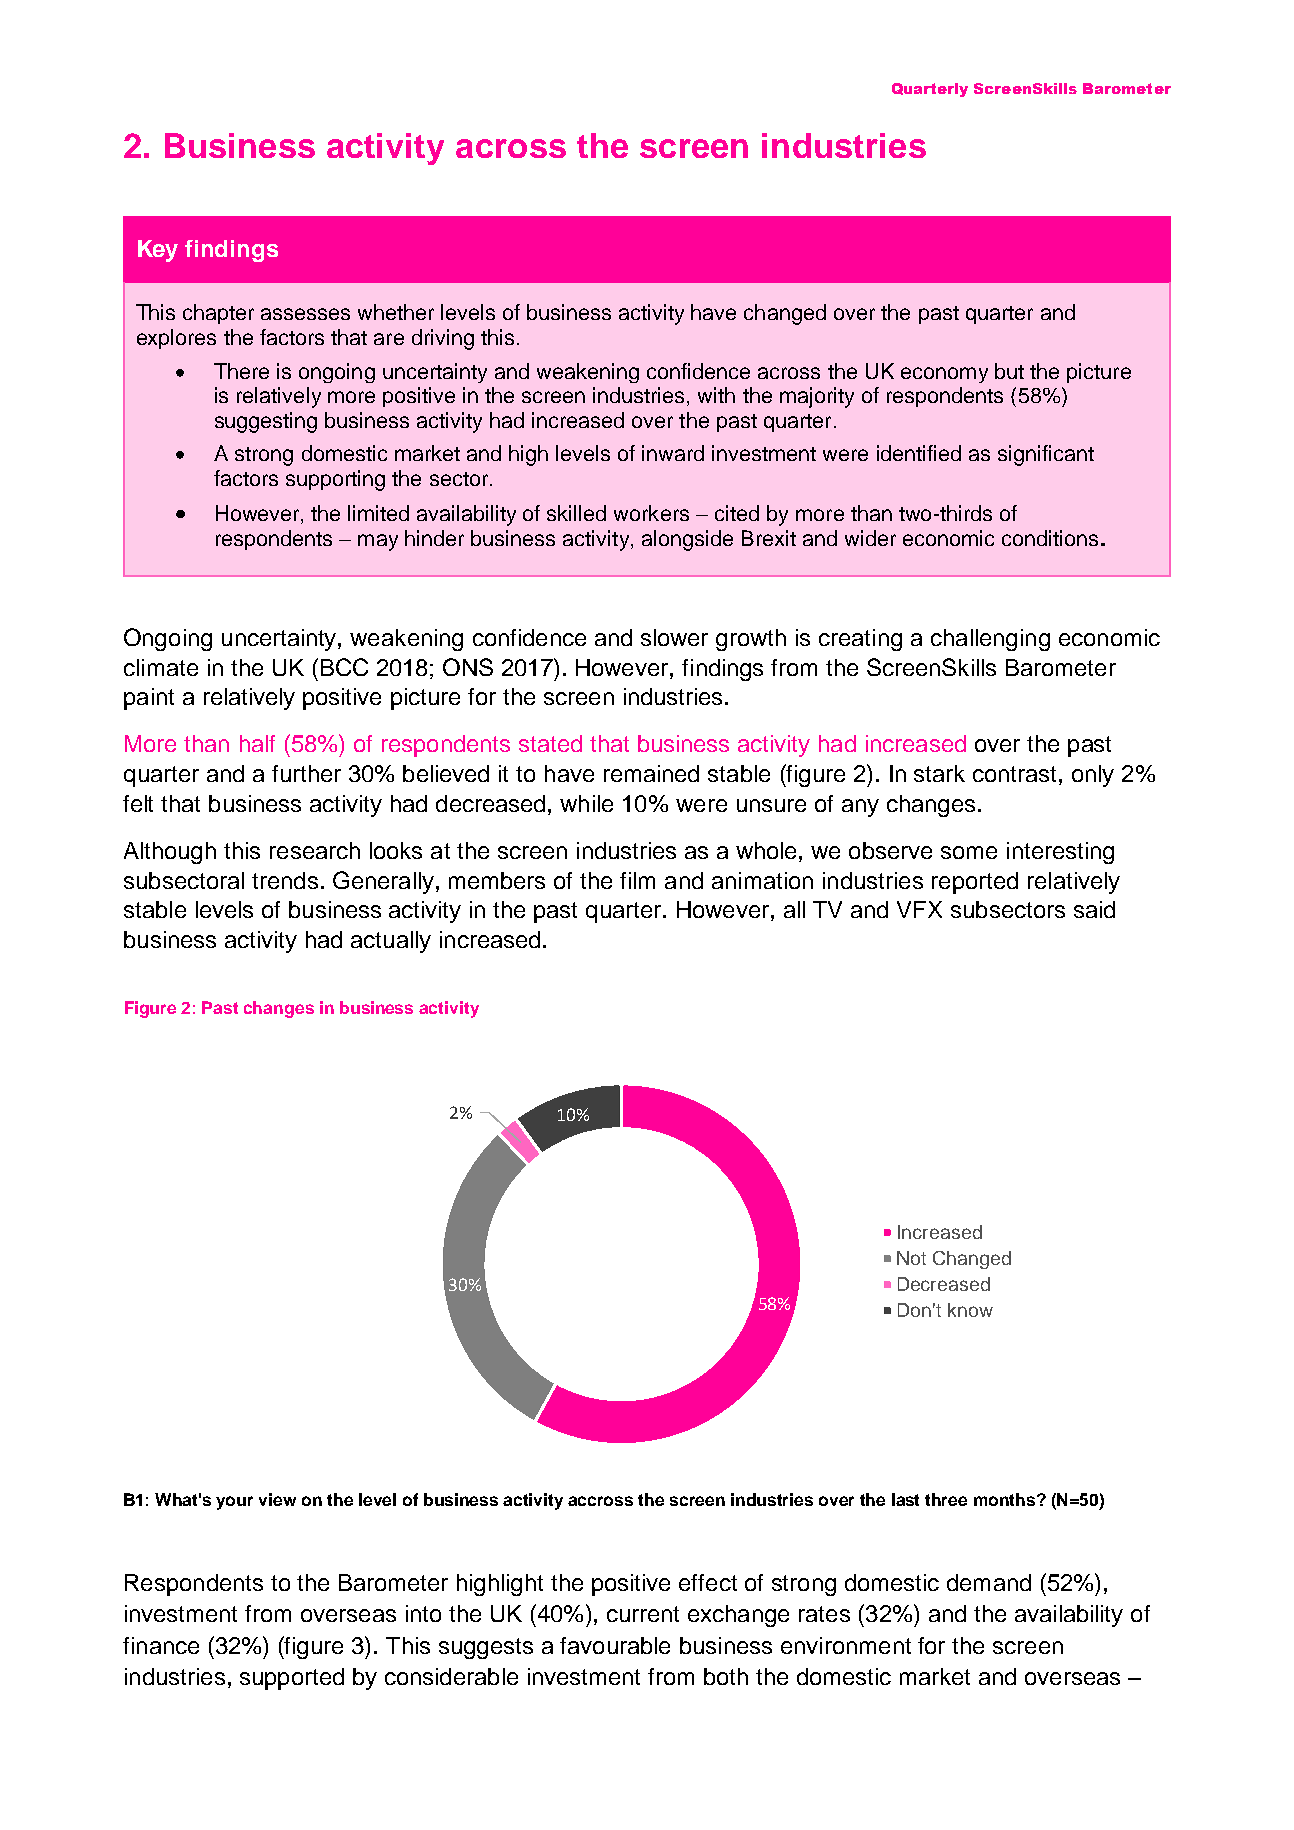 This screenshot has width=1294, height=1830. What do you see at coordinates (218, 314) in the screenshot?
I see `chapter` at bounding box center [218, 314].
